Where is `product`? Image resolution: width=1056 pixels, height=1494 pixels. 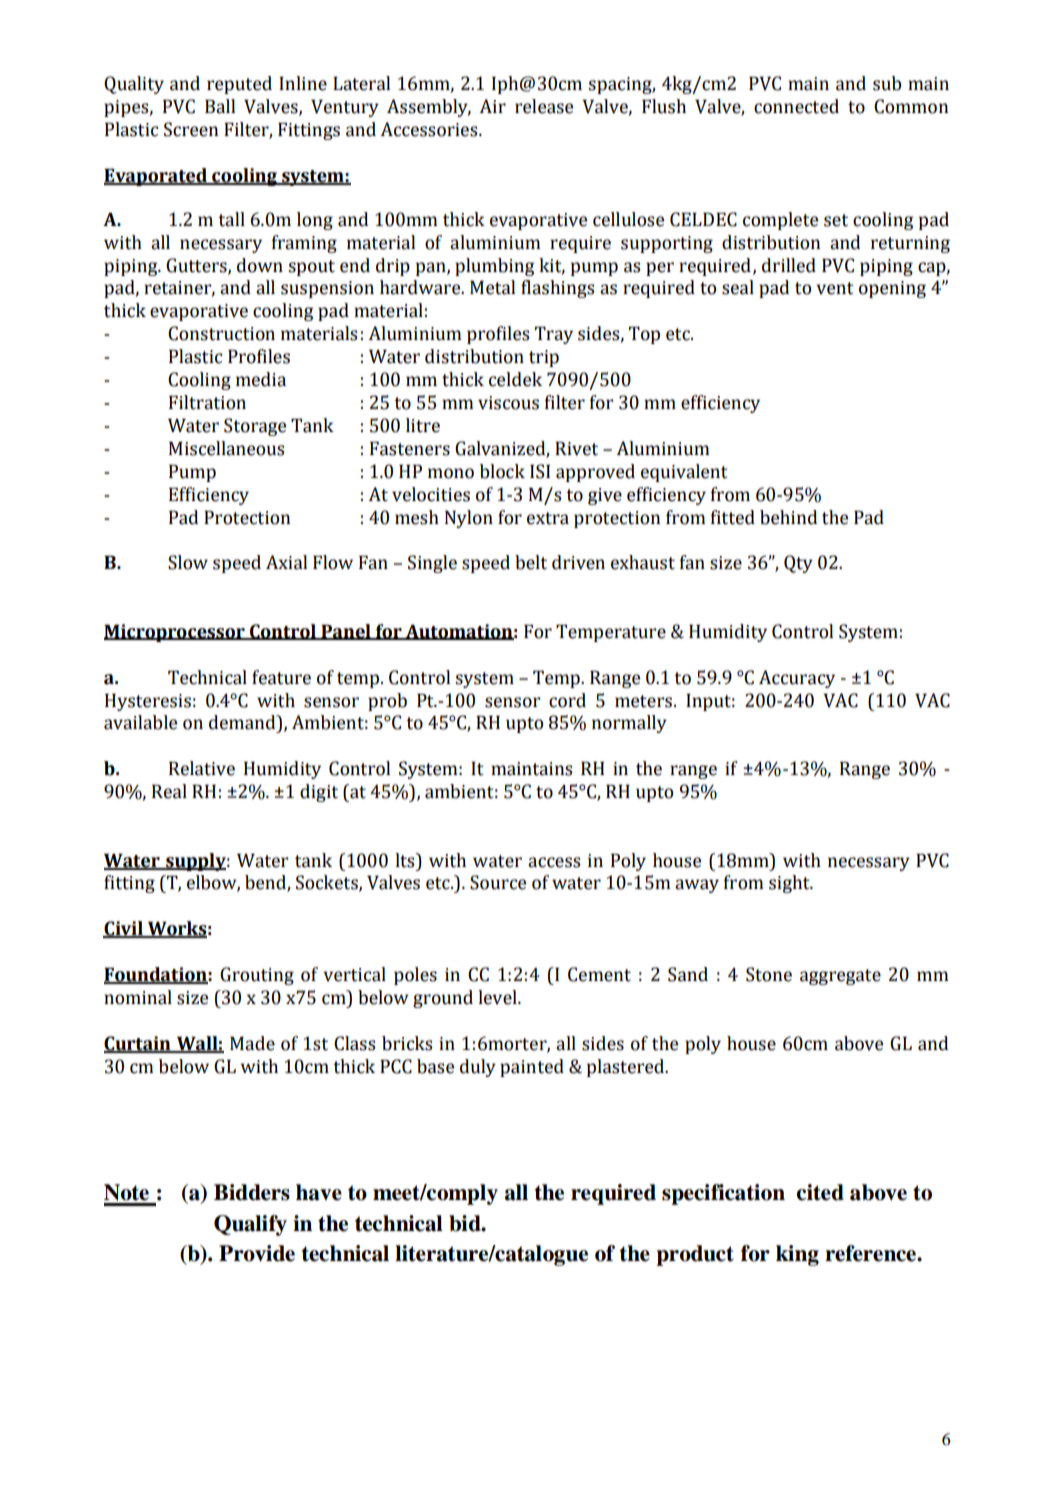 product is located at coordinates (695, 1255).
